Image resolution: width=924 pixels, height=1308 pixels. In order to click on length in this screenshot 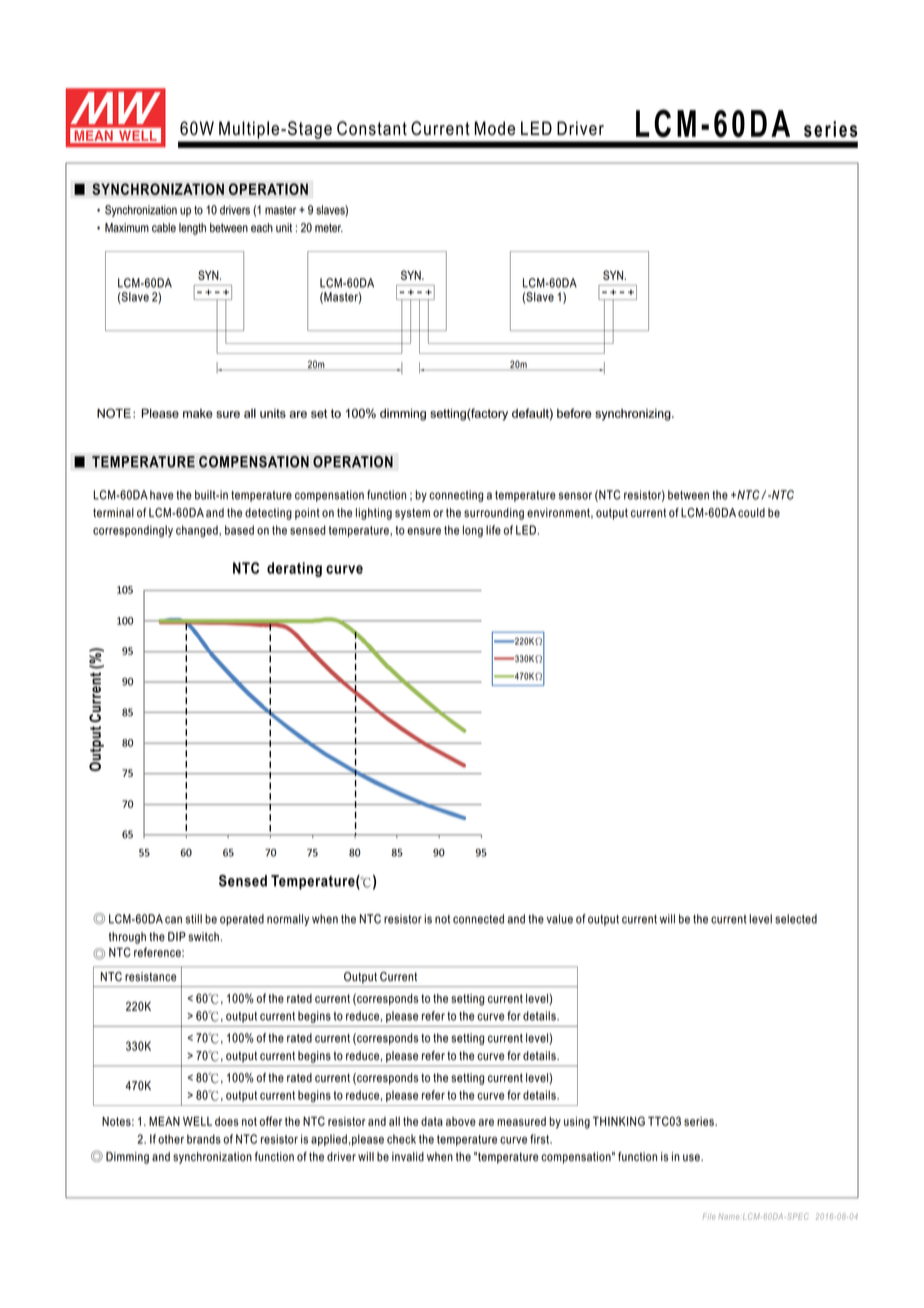, I will do `click(192, 229)`.
